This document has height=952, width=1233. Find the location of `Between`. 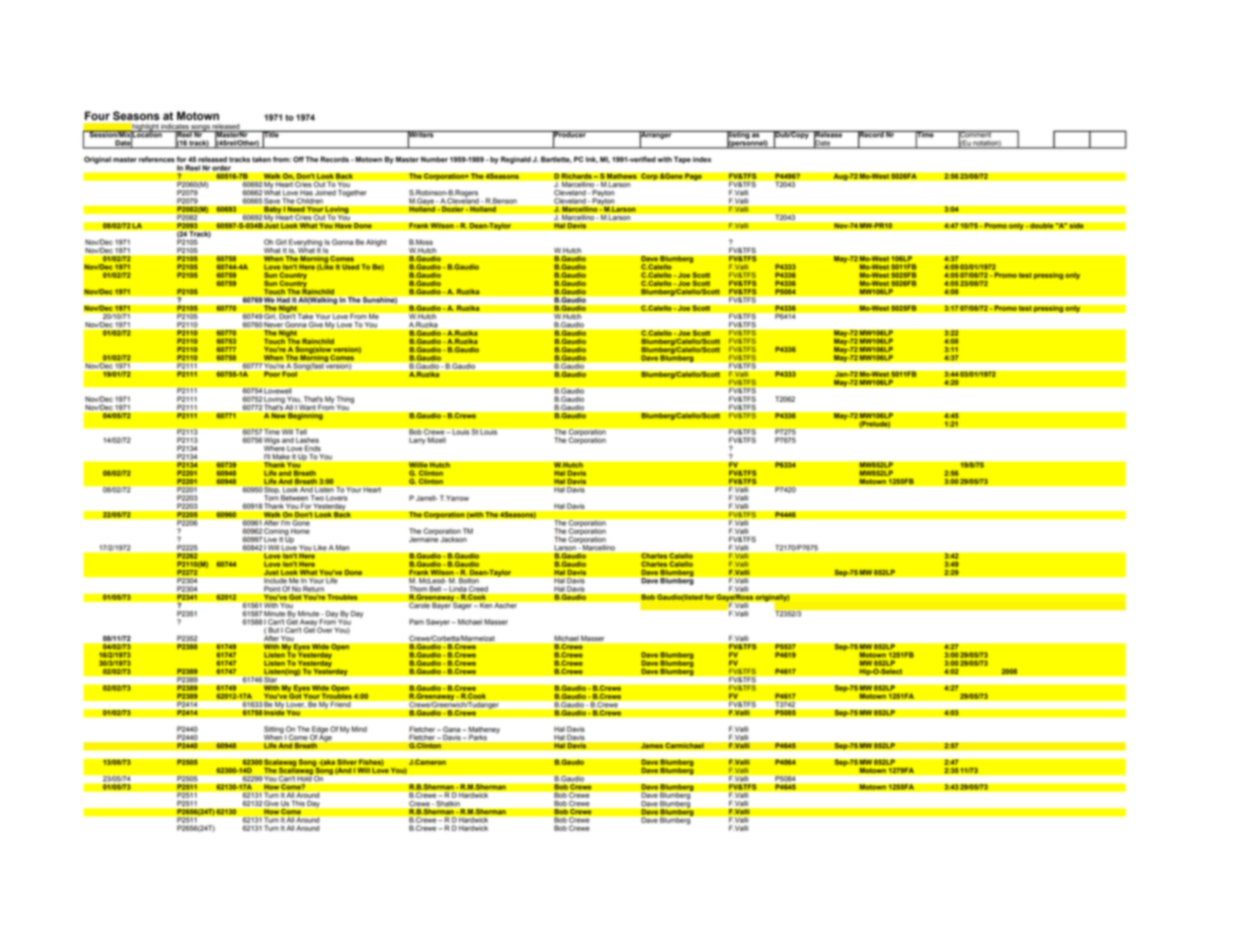

Between is located at coordinates (294, 498).
